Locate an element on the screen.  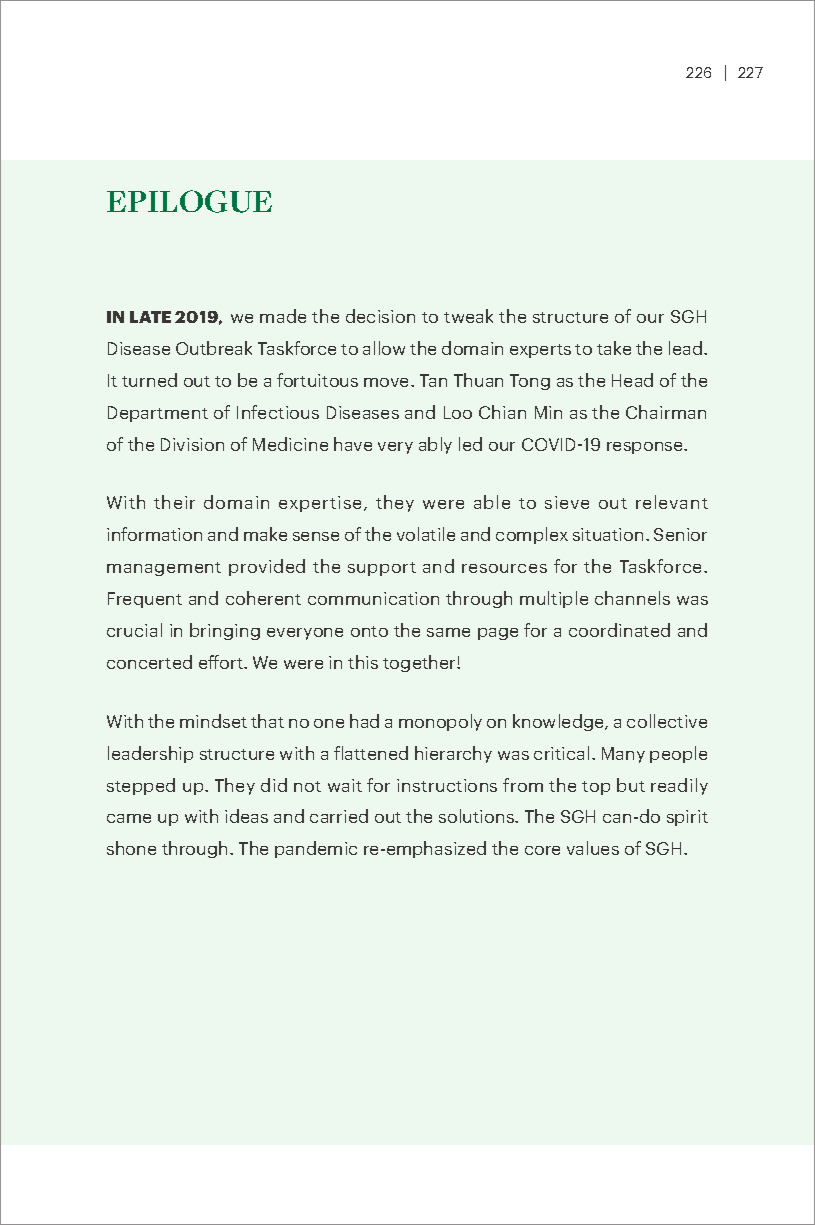
decision is located at coordinates (380, 316).
